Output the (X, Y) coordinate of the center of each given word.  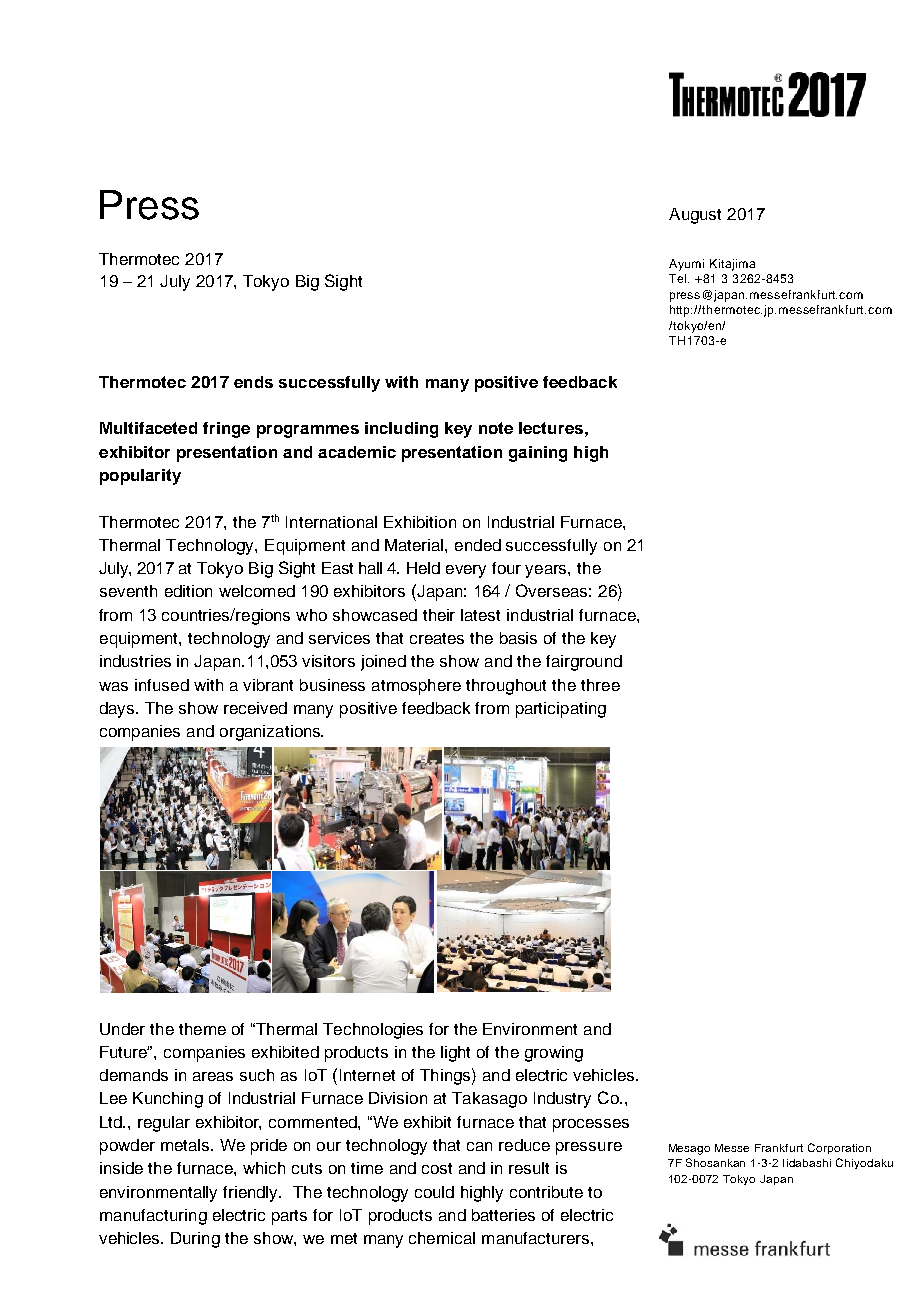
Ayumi (686, 265)
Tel (679, 278)
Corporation (839, 1148)
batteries (503, 1215)
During (195, 1240)
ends (253, 382)
